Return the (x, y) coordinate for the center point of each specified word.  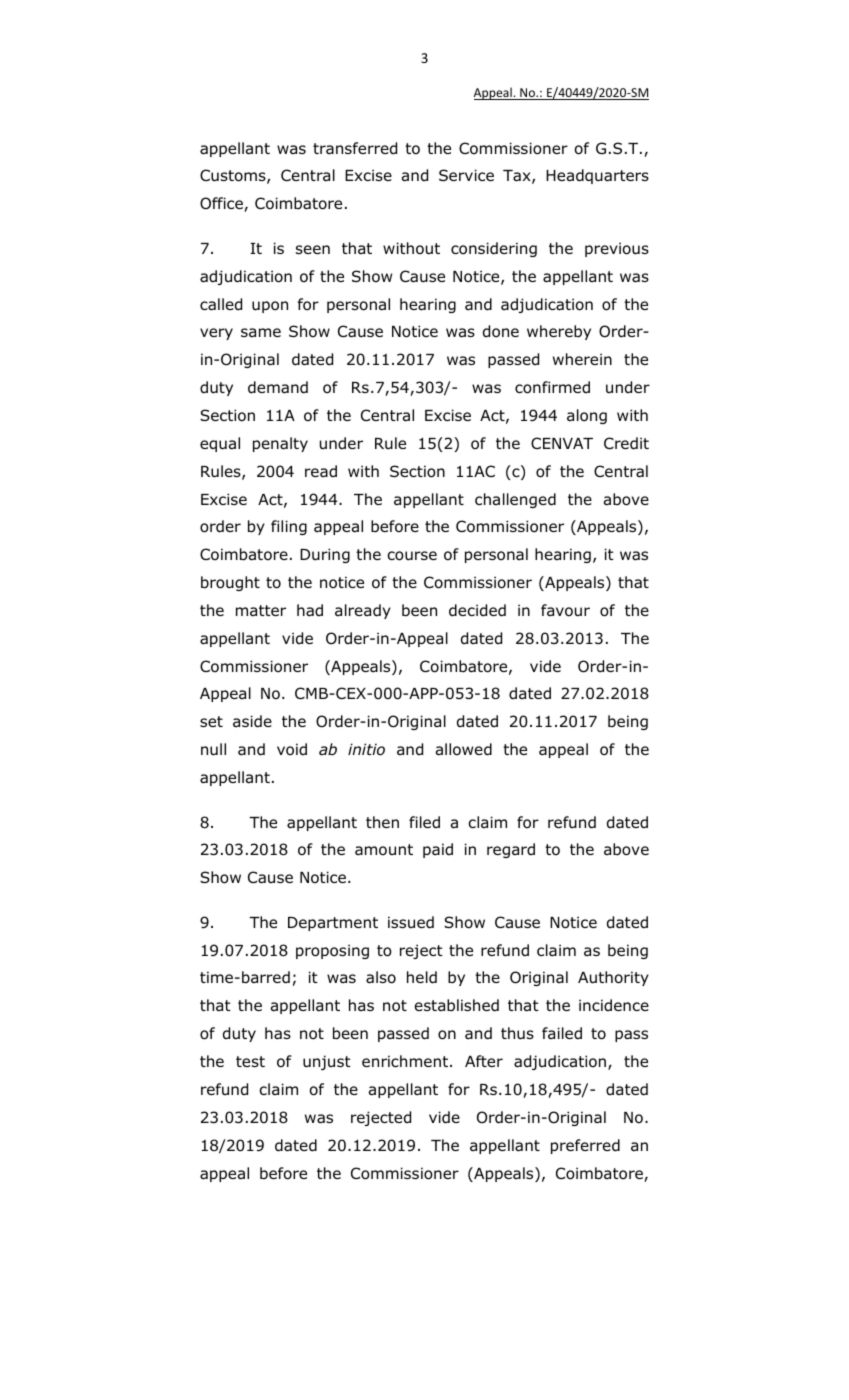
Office (222, 204)
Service (466, 175)
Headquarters (597, 176)
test (250, 1061)
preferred (585, 1146)
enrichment (405, 1061)
